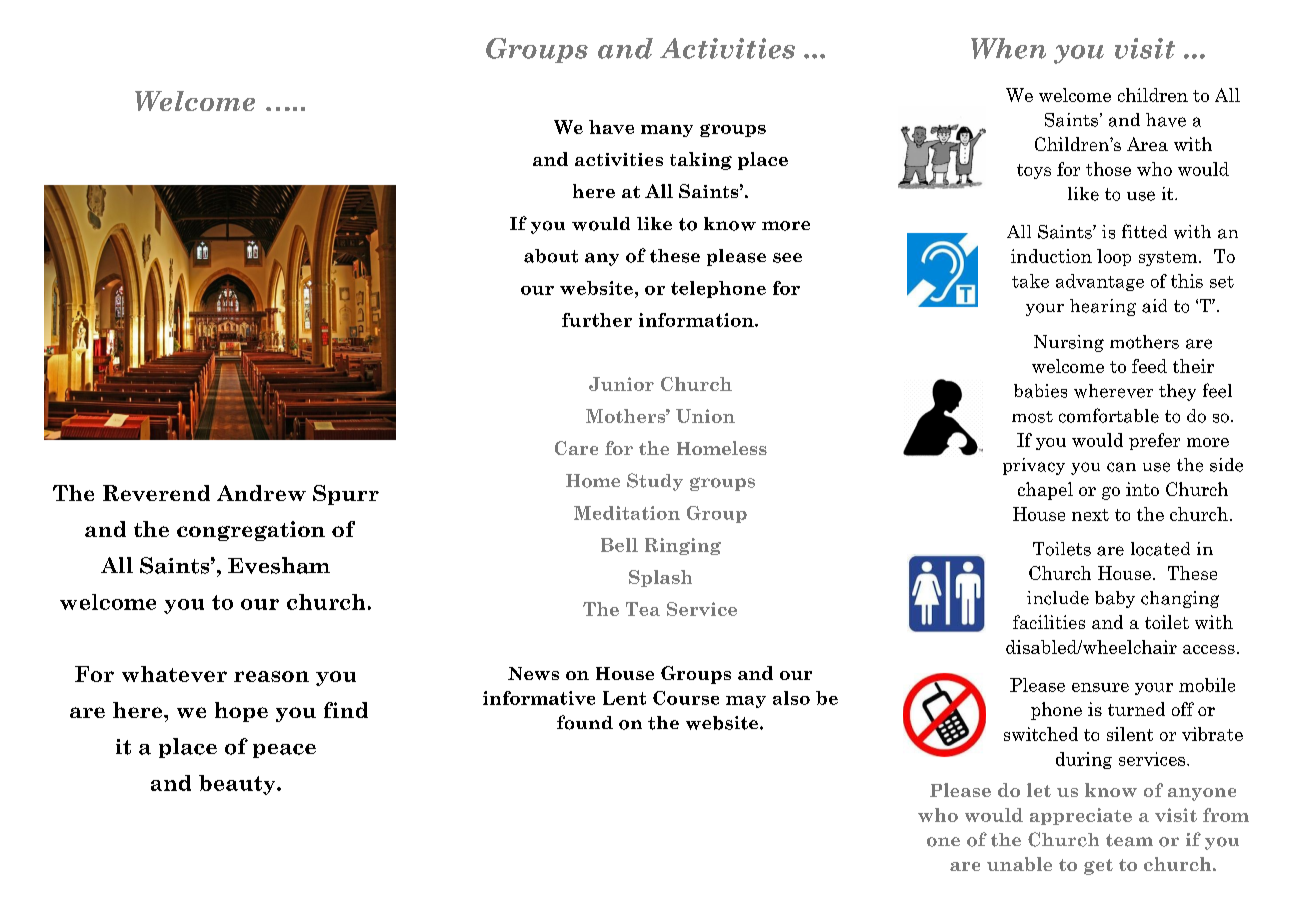 Image resolution: width=1308 pixels, height=924 pixels. What do you see at coordinates (667, 131) in the document?
I see `many` at bounding box center [667, 131].
